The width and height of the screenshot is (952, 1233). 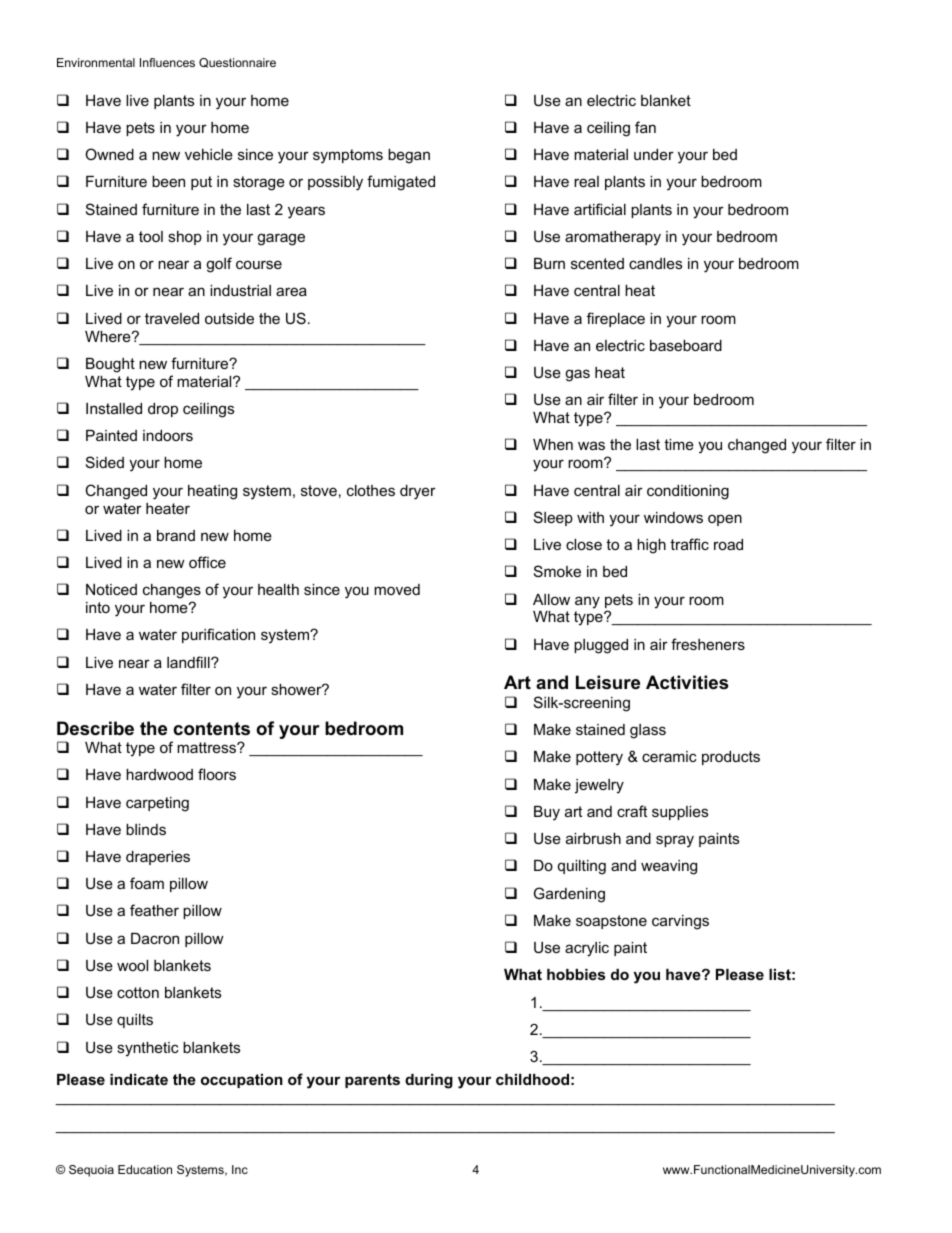 What do you see at coordinates (429, 1081) in the screenshot?
I see `during` at bounding box center [429, 1081].
